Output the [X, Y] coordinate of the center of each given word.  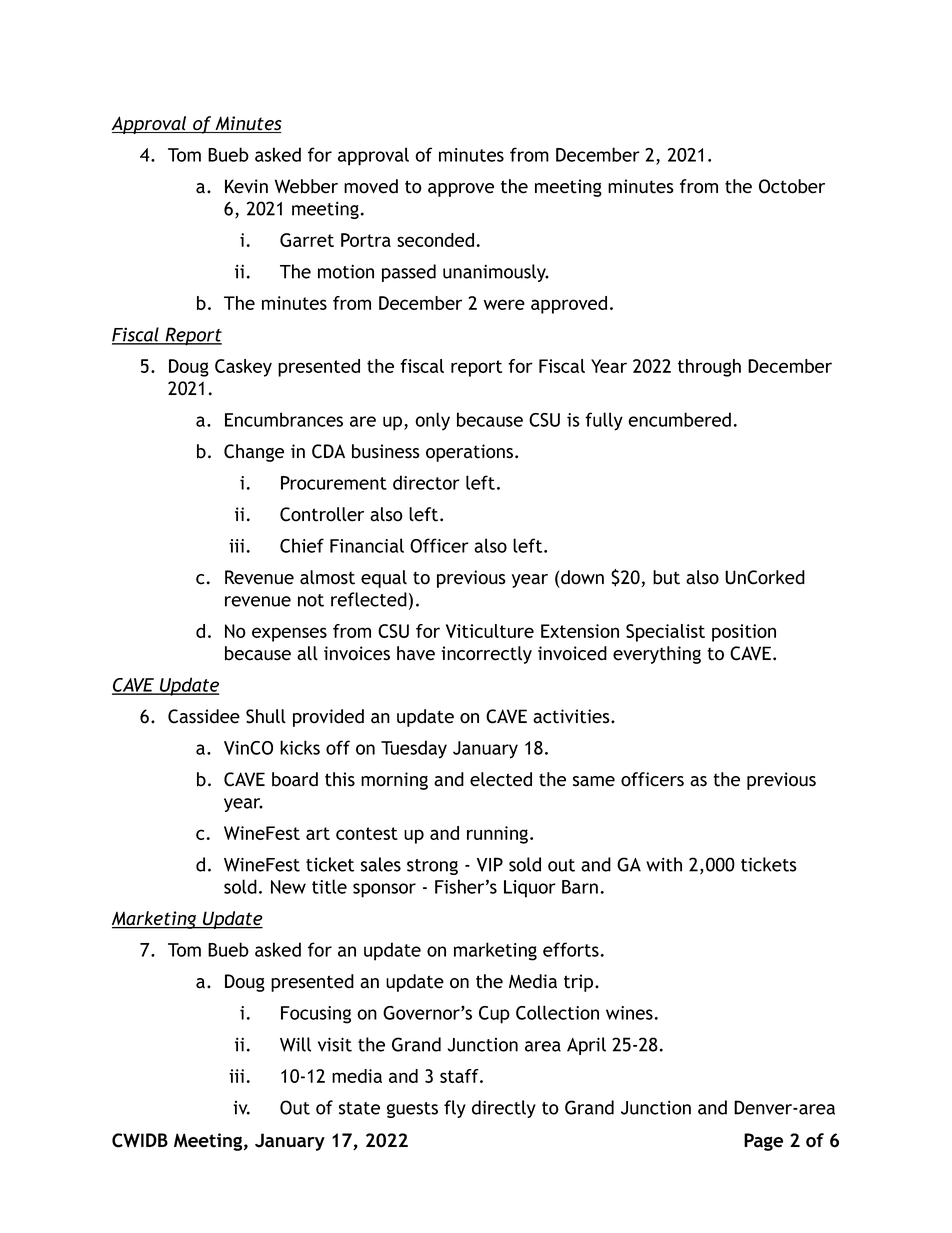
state [359, 1108]
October [792, 186]
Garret [307, 240]
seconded [435, 240]
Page [763, 1142]
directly [504, 1109]
